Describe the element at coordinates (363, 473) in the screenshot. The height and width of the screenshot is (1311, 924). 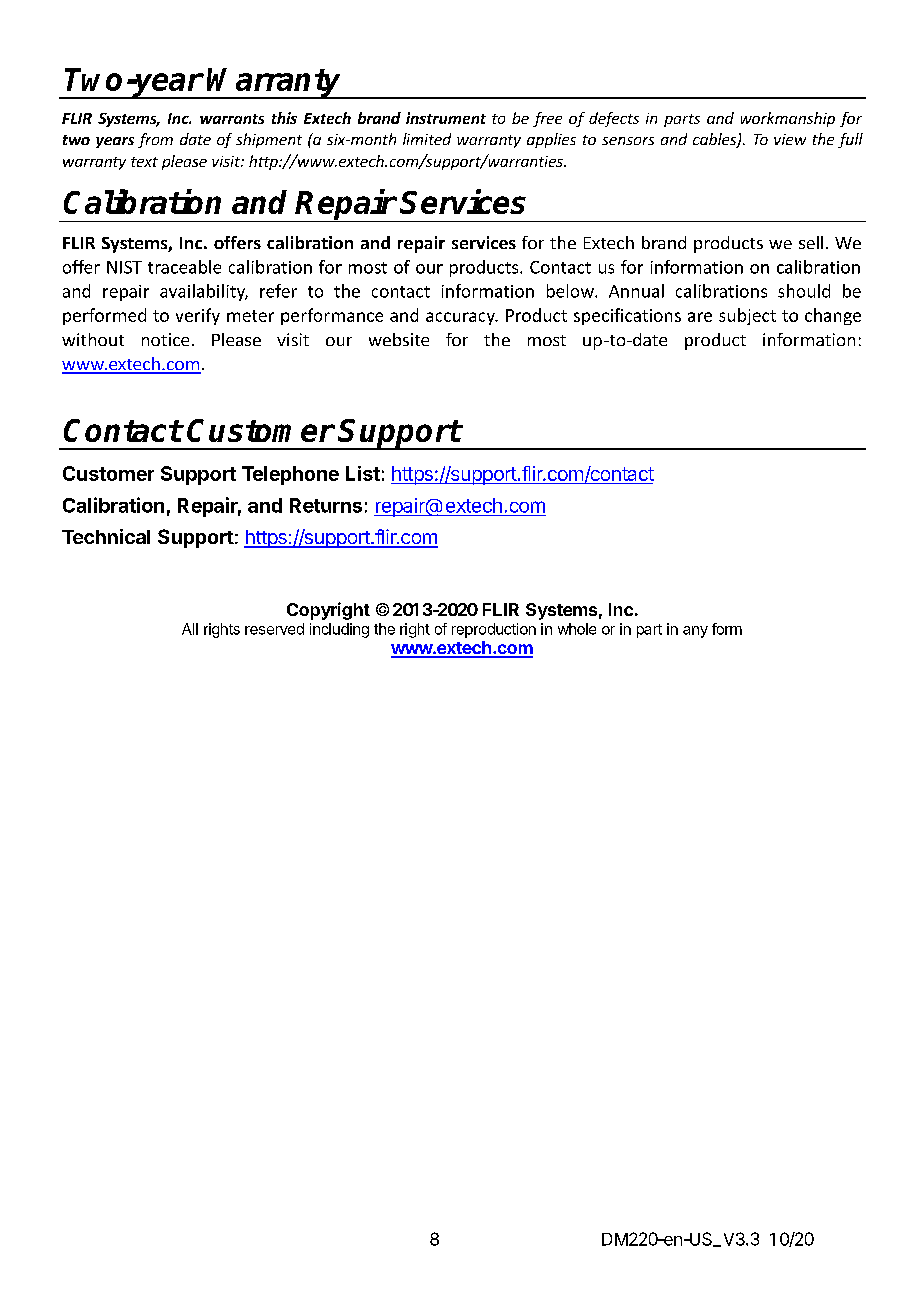
I see `List` at that location.
